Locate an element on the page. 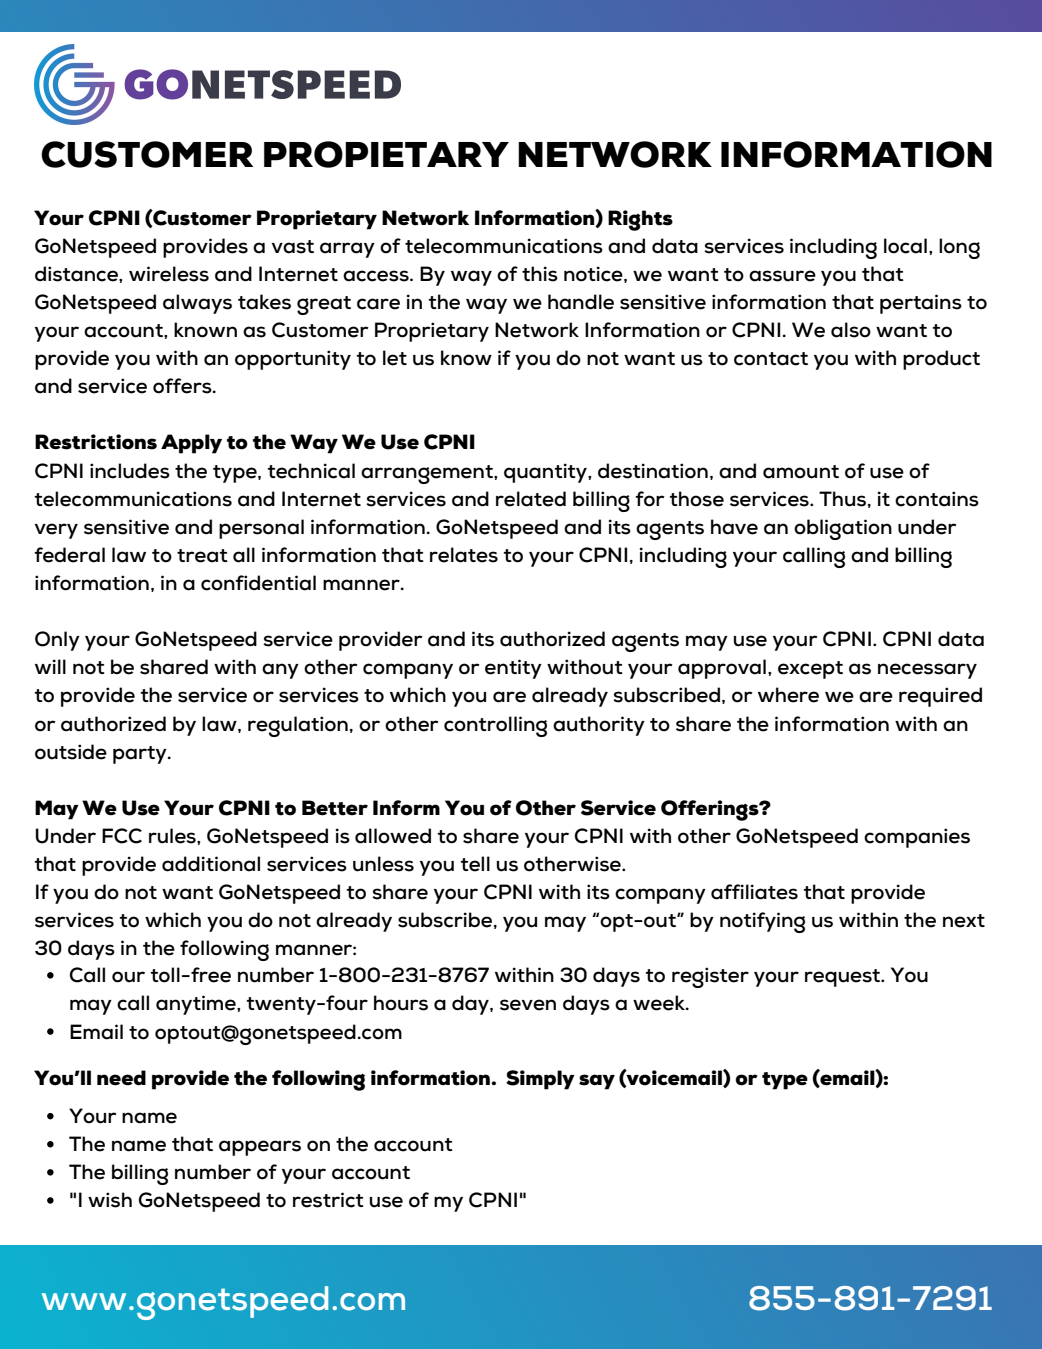 Image resolution: width=1042 pixels, height=1349 pixels. this is located at coordinates (540, 274).
